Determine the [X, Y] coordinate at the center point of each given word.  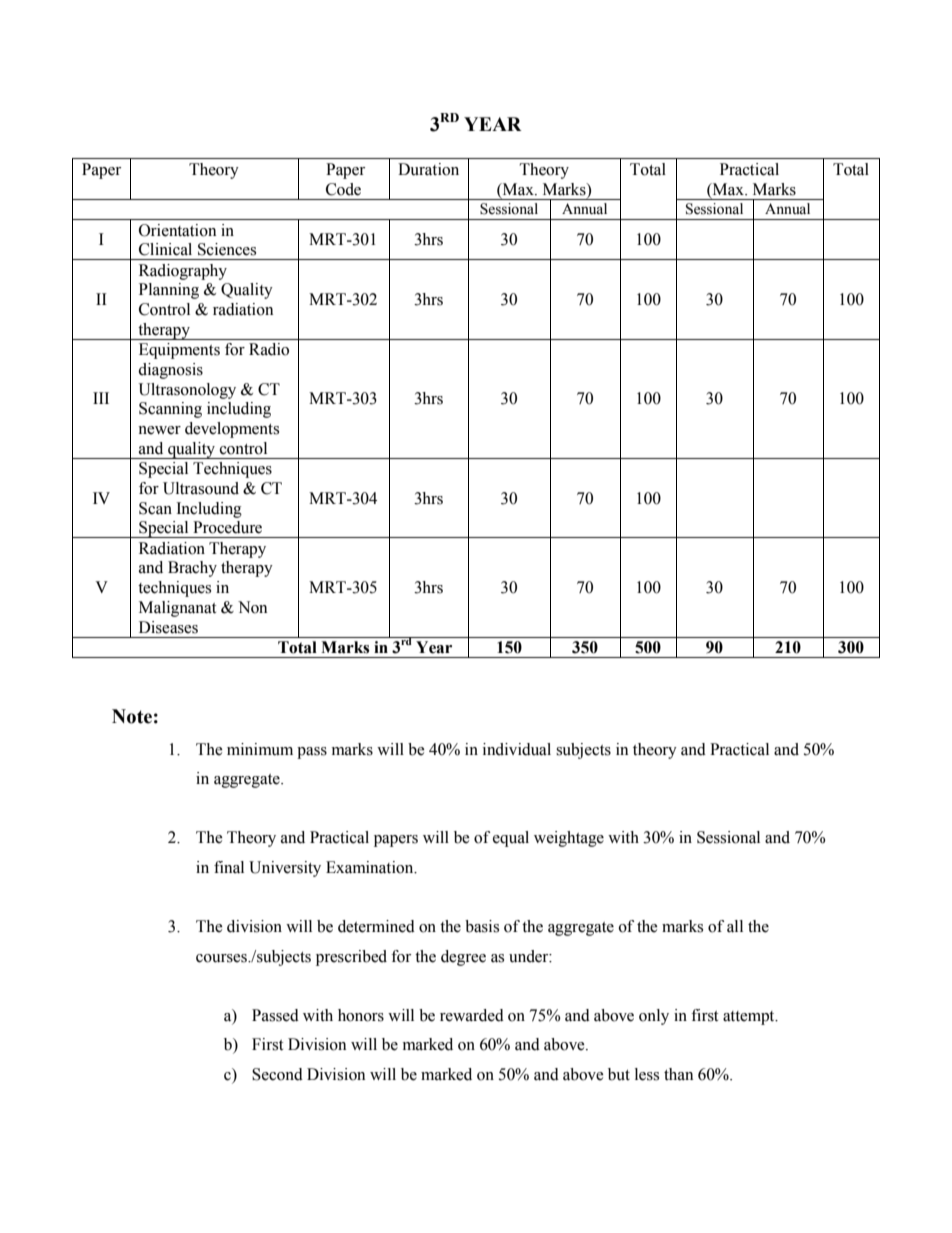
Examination [371, 867]
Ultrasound [201, 488]
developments [232, 430]
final [229, 867]
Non [252, 607]
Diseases [168, 627]
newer [159, 430]
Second [277, 1074]
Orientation [177, 230]
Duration [428, 169]
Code [343, 189]
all [735, 926]
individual [517, 749]
